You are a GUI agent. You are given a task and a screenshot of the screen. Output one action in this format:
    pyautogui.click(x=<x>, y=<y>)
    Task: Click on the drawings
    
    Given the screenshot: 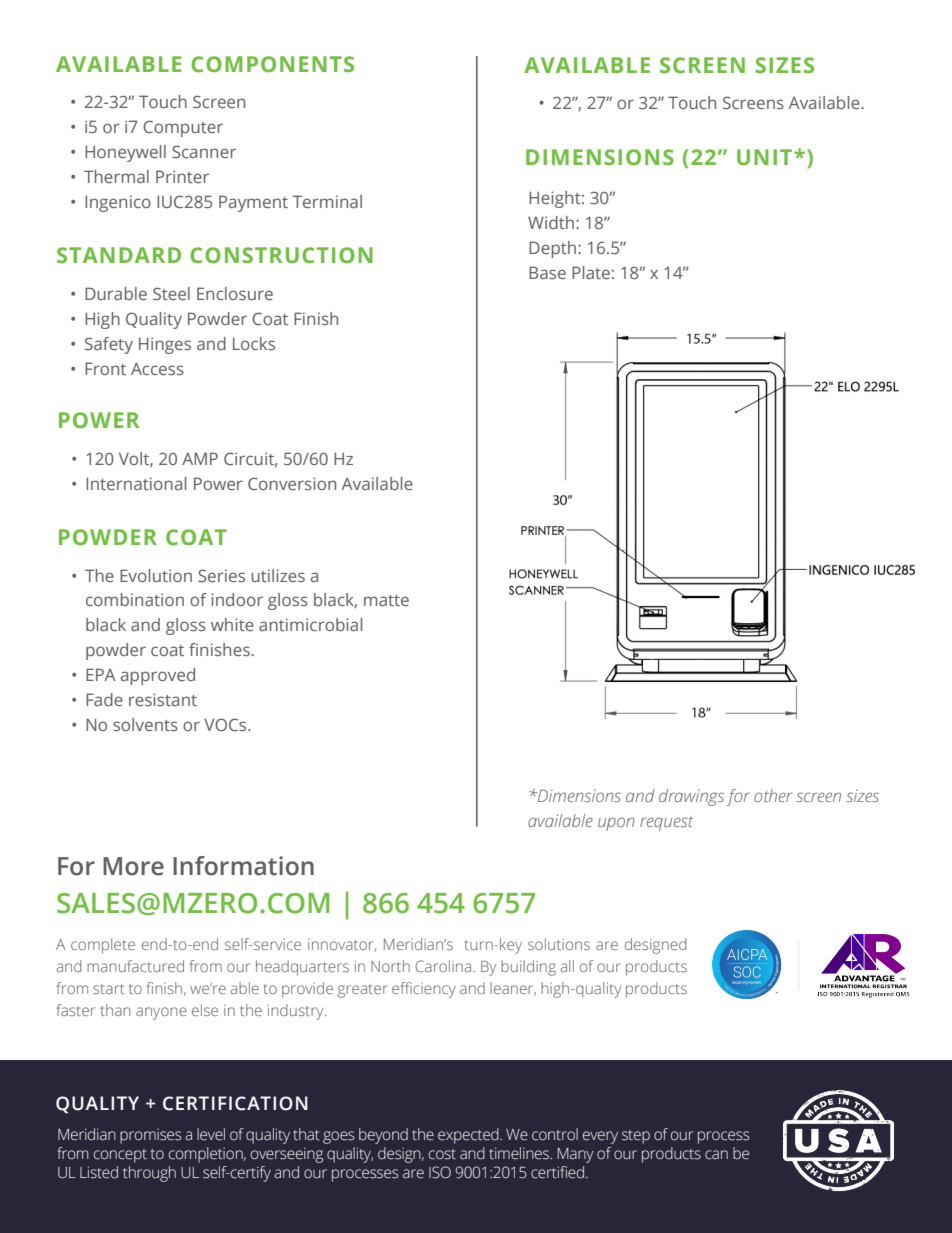 What is the action you would take?
    pyautogui.click(x=691, y=797)
